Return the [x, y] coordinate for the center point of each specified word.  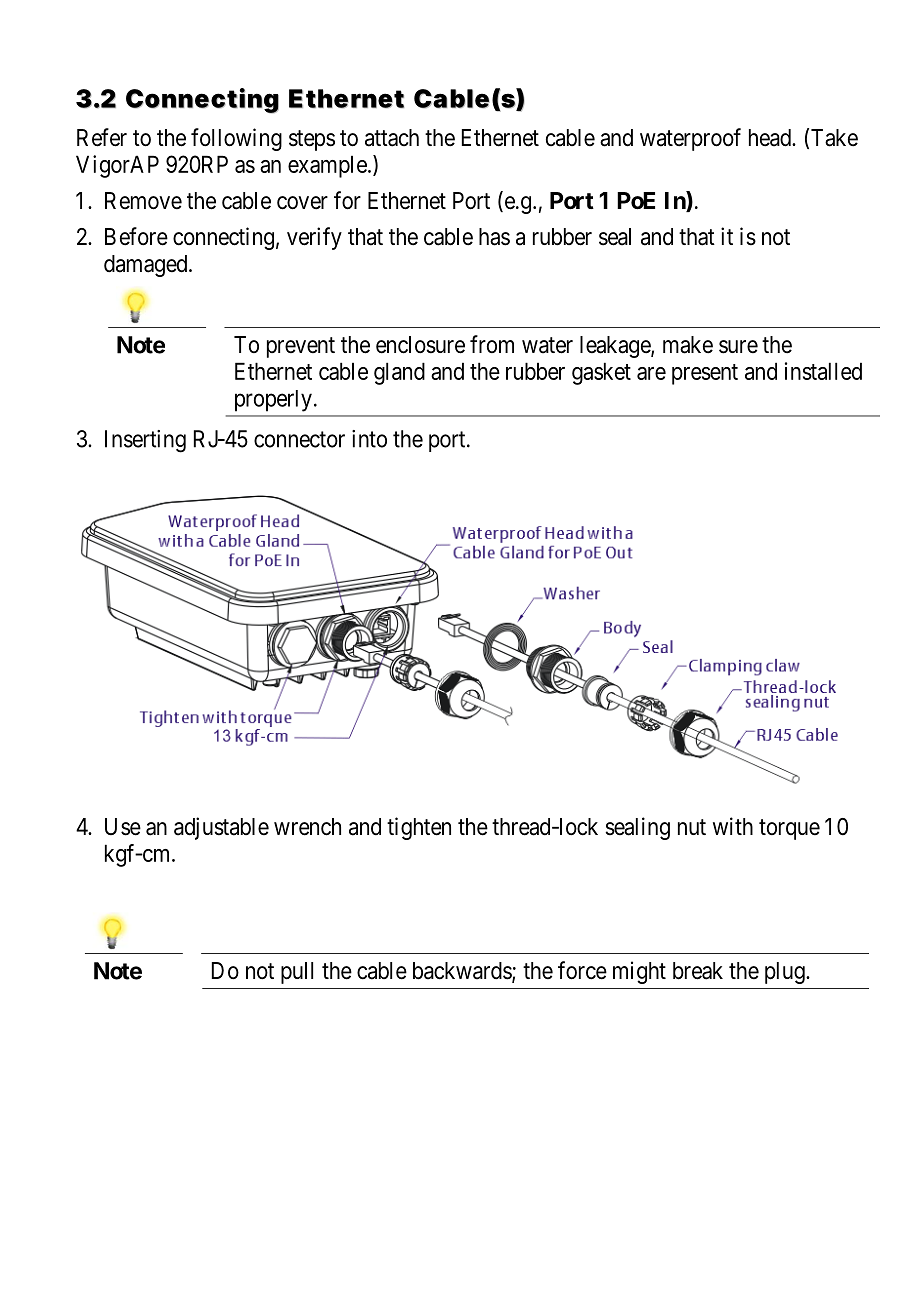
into [369, 439]
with [733, 826]
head [771, 138]
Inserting [145, 441]
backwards [463, 972]
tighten [419, 828]
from [492, 344]
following [236, 139]
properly [273, 401]
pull [297, 973]
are [651, 373]
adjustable [221, 828]
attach [392, 138]
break [698, 971]
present [705, 374]
